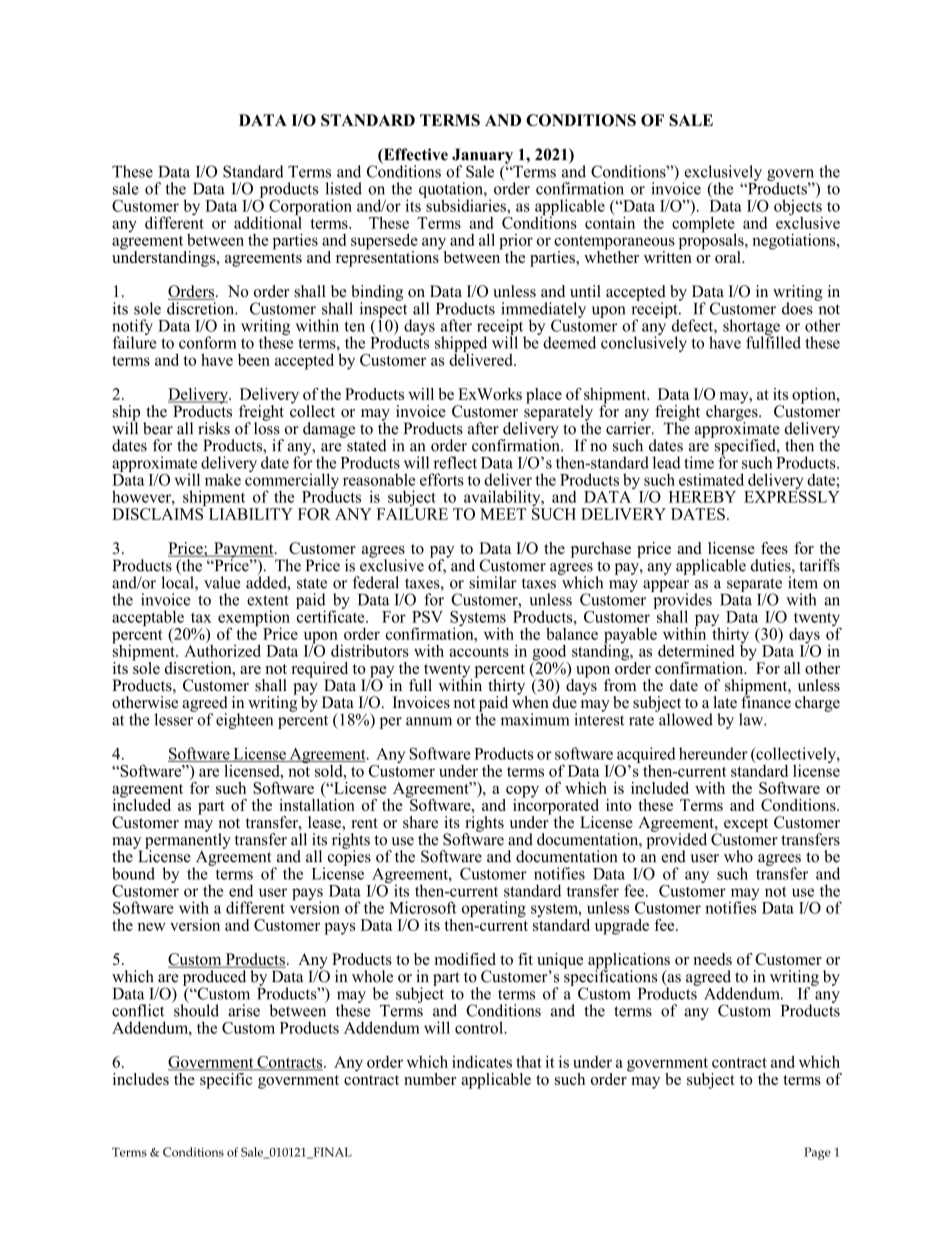 Image resolution: width=952 pixels, height=1233 pixels. Describe the element at coordinates (479, 652) in the screenshot. I see `accounts` at that location.
